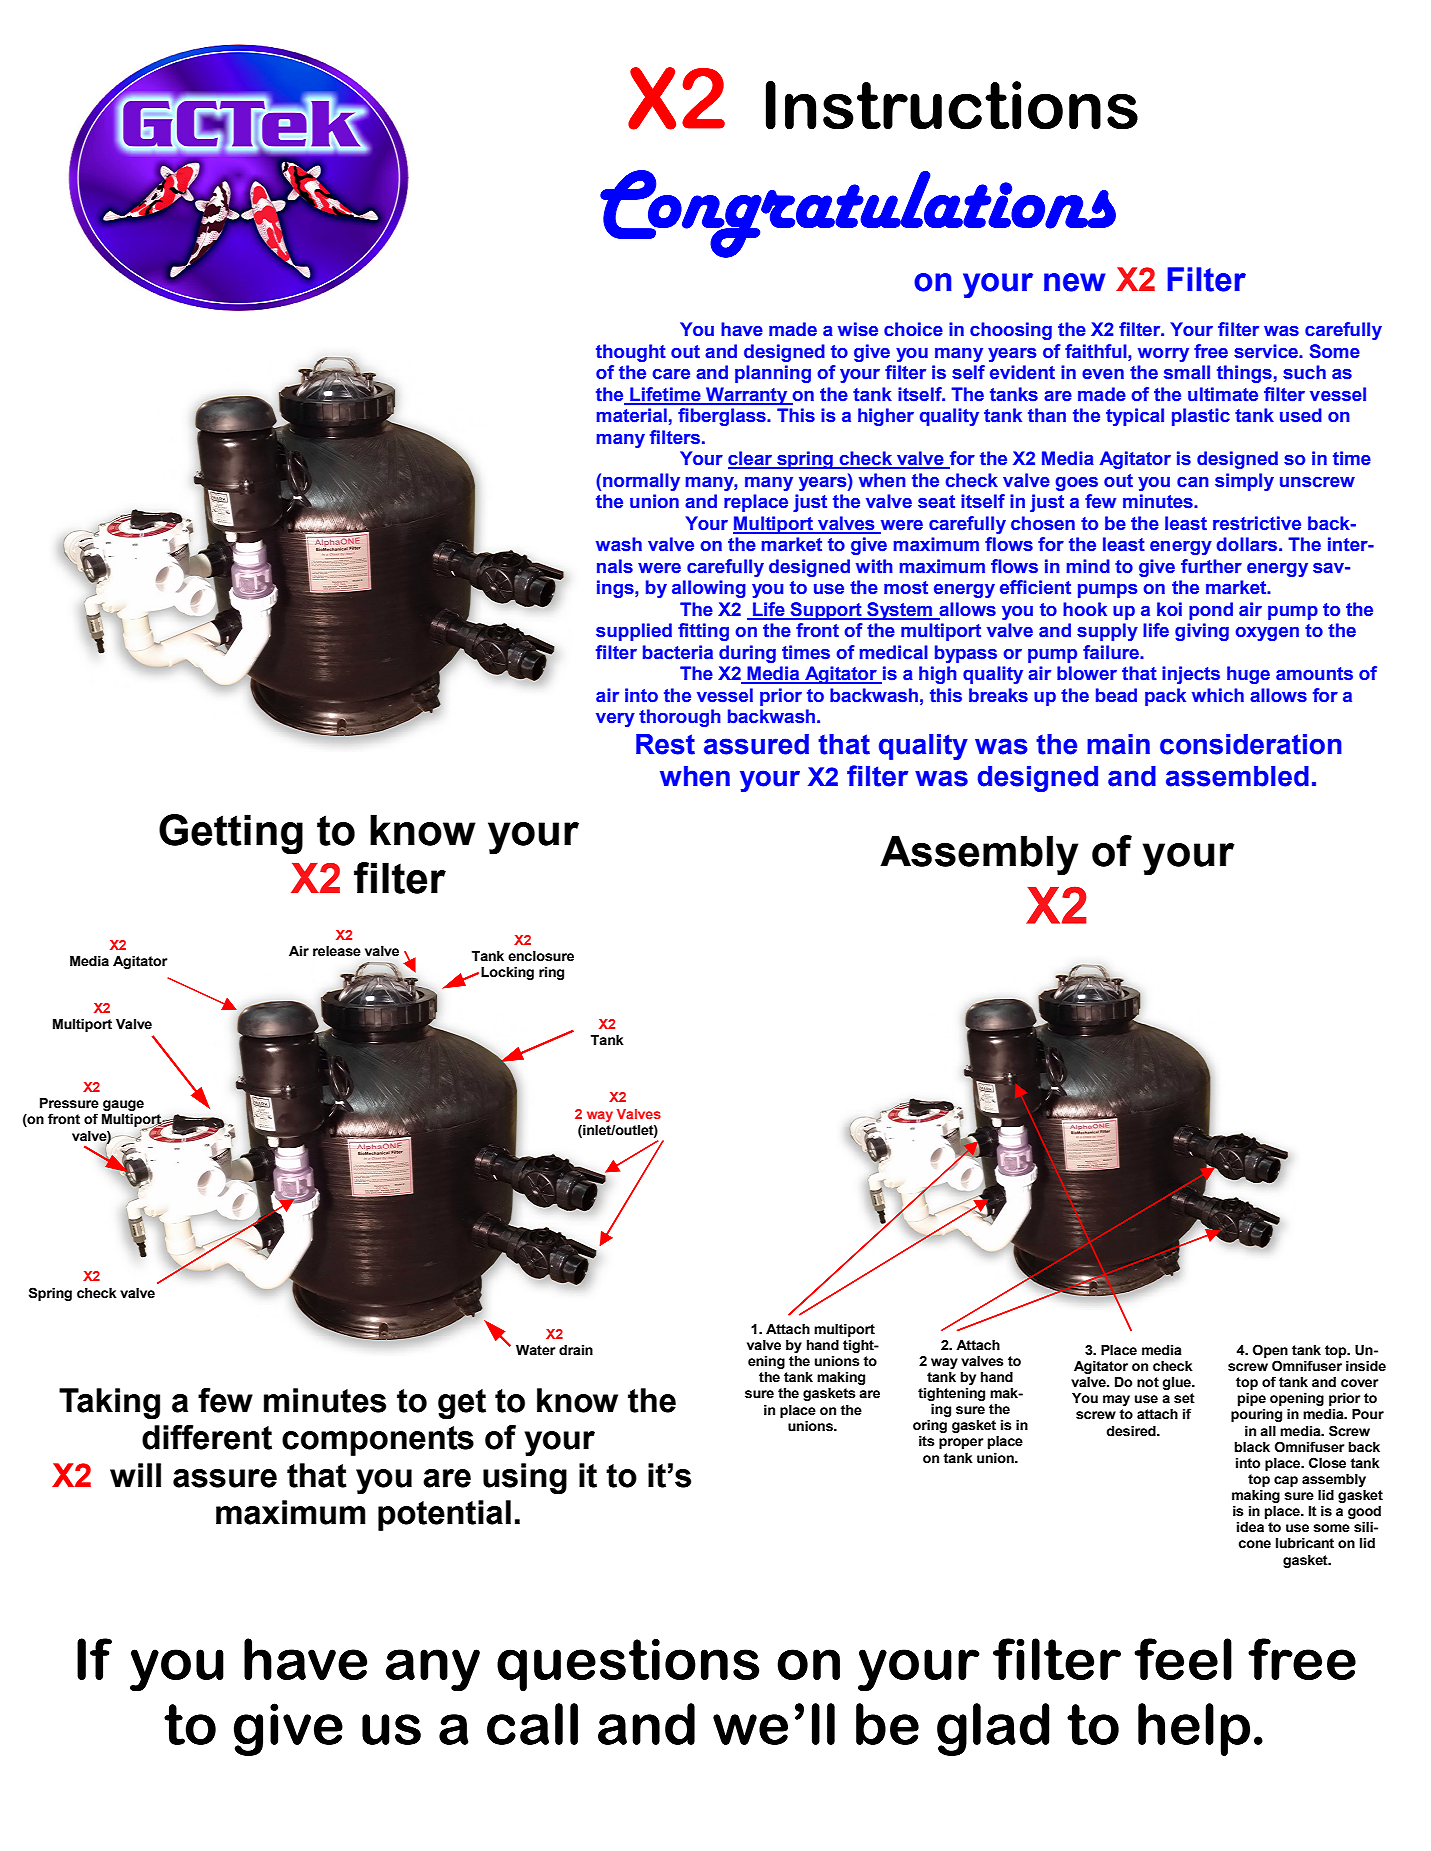  I want to click on Congratulations, so click(858, 214).
